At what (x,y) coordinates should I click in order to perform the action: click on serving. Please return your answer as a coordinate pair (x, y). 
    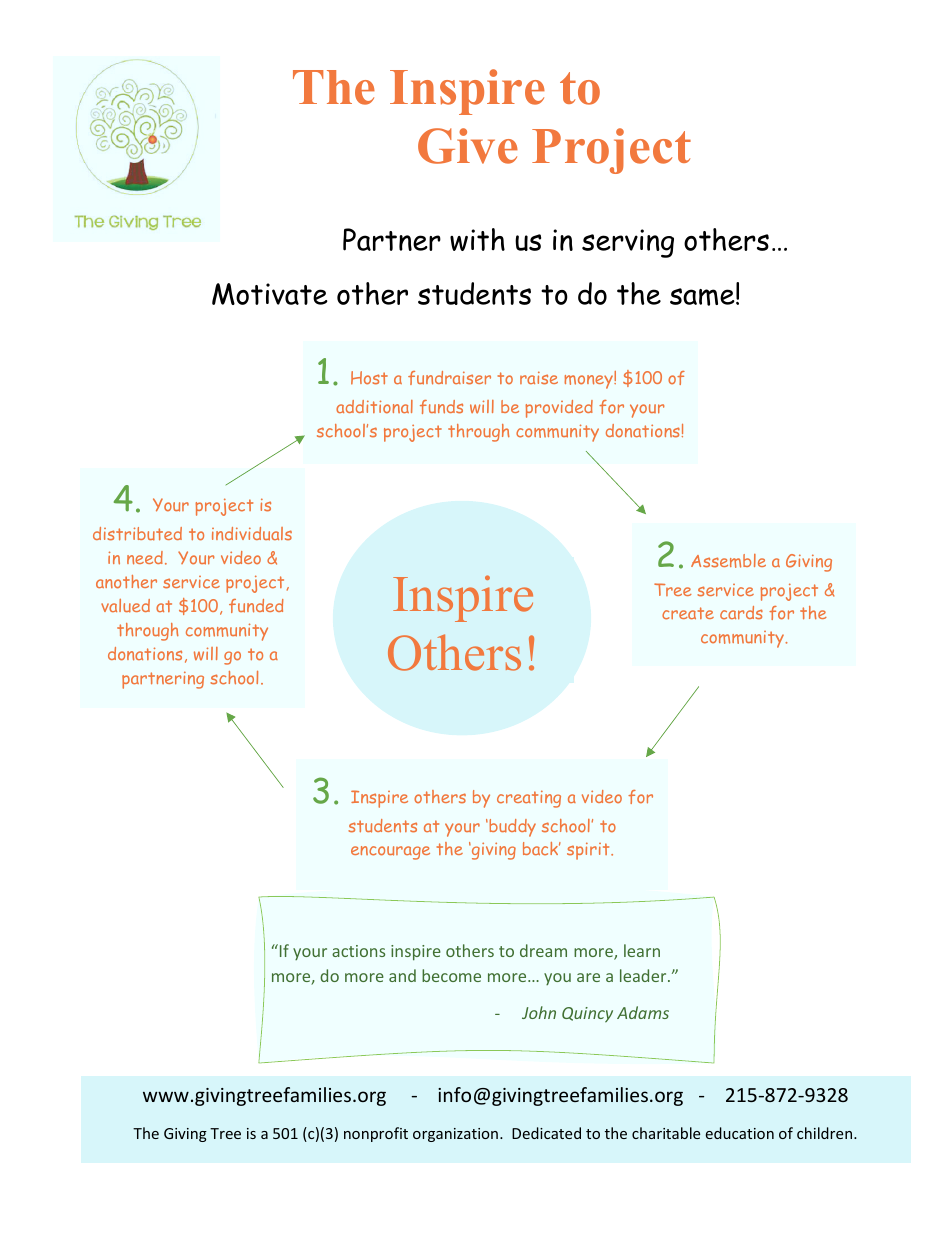
    Looking at the image, I should click on (628, 243).
